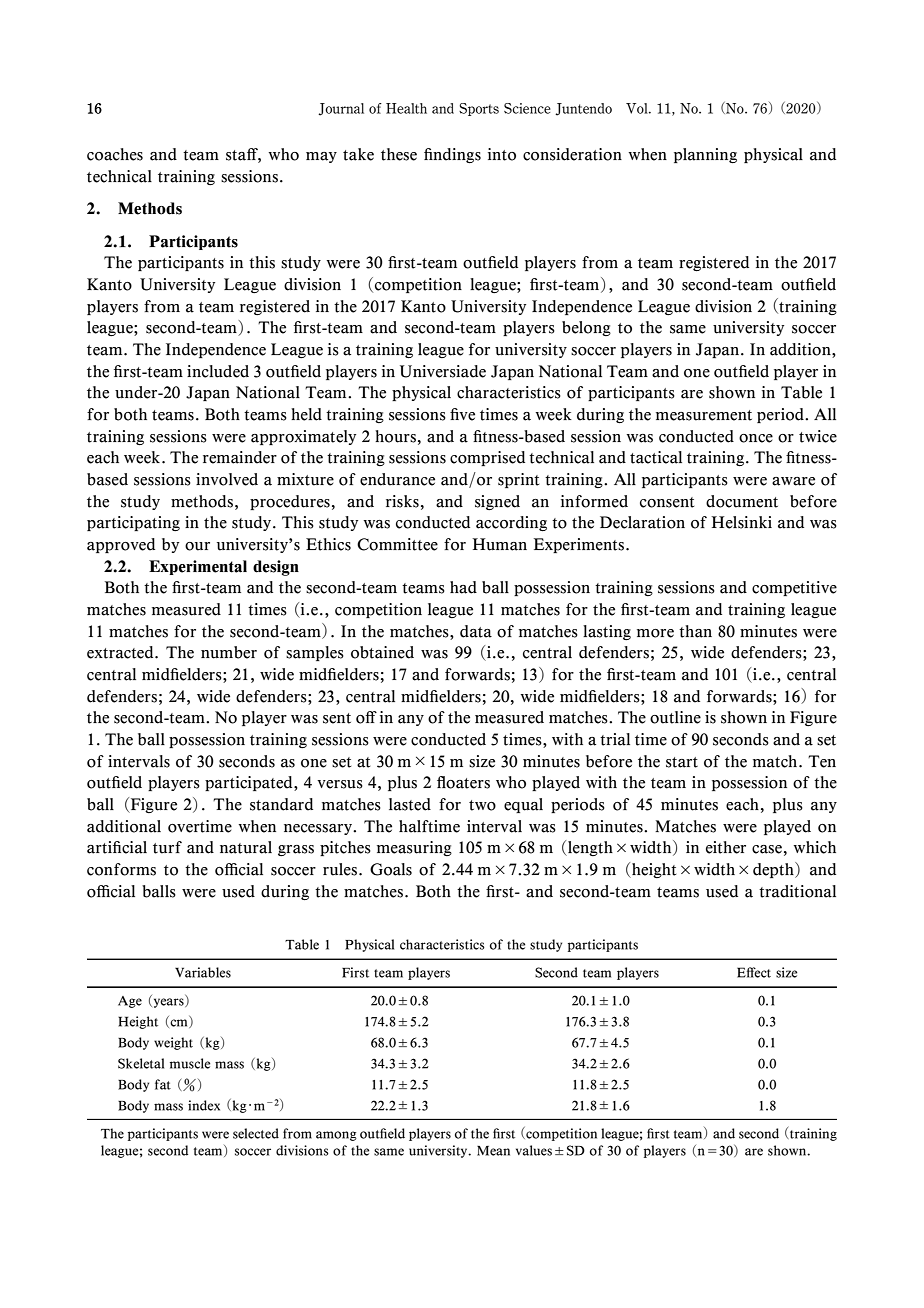 The image size is (924, 1308). What do you see at coordinates (705, 155) in the document?
I see `planning` at bounding box center [705, 155].
